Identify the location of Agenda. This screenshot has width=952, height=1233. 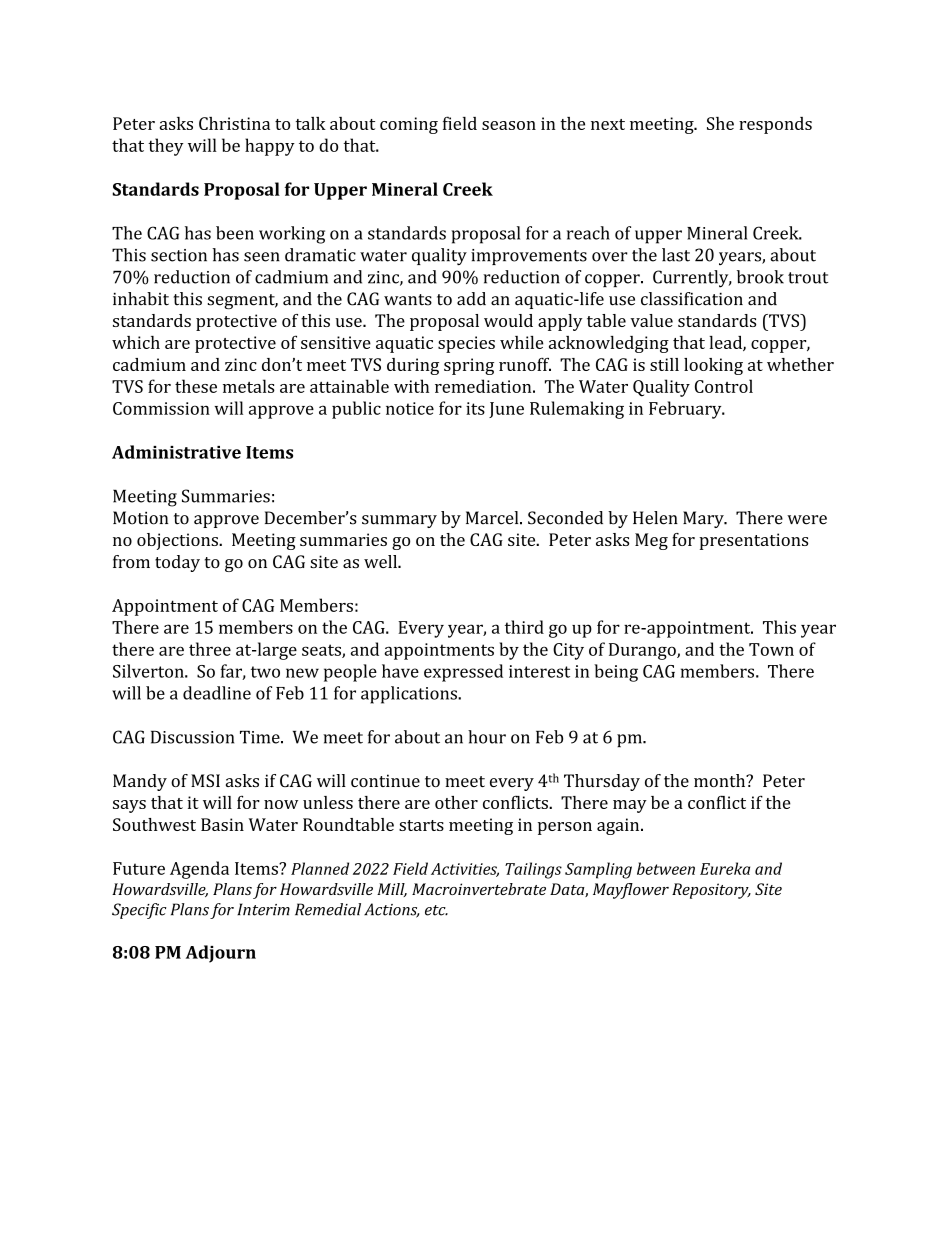
(199, 870).
